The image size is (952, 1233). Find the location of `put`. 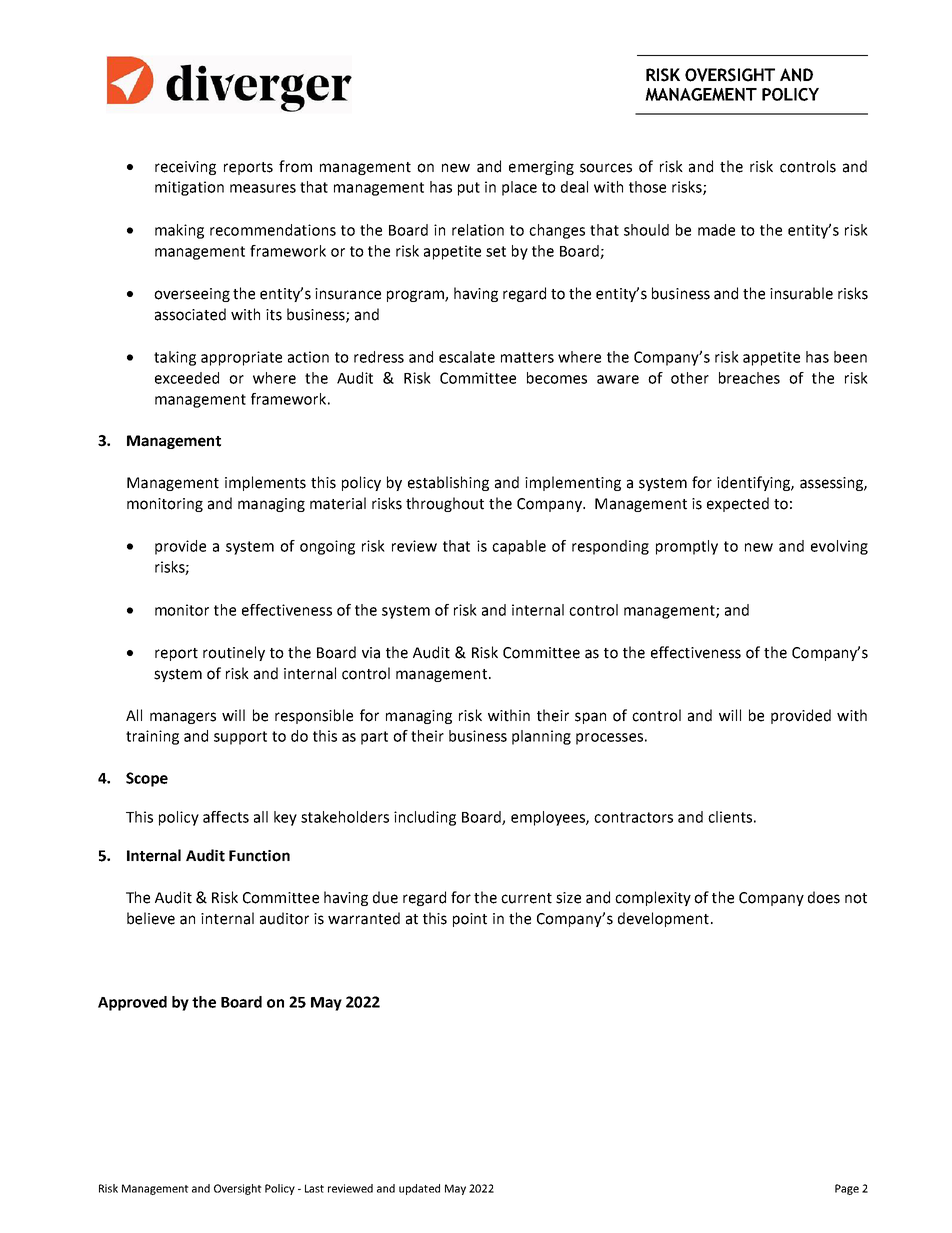

put is located at coordinates (469, 189).
